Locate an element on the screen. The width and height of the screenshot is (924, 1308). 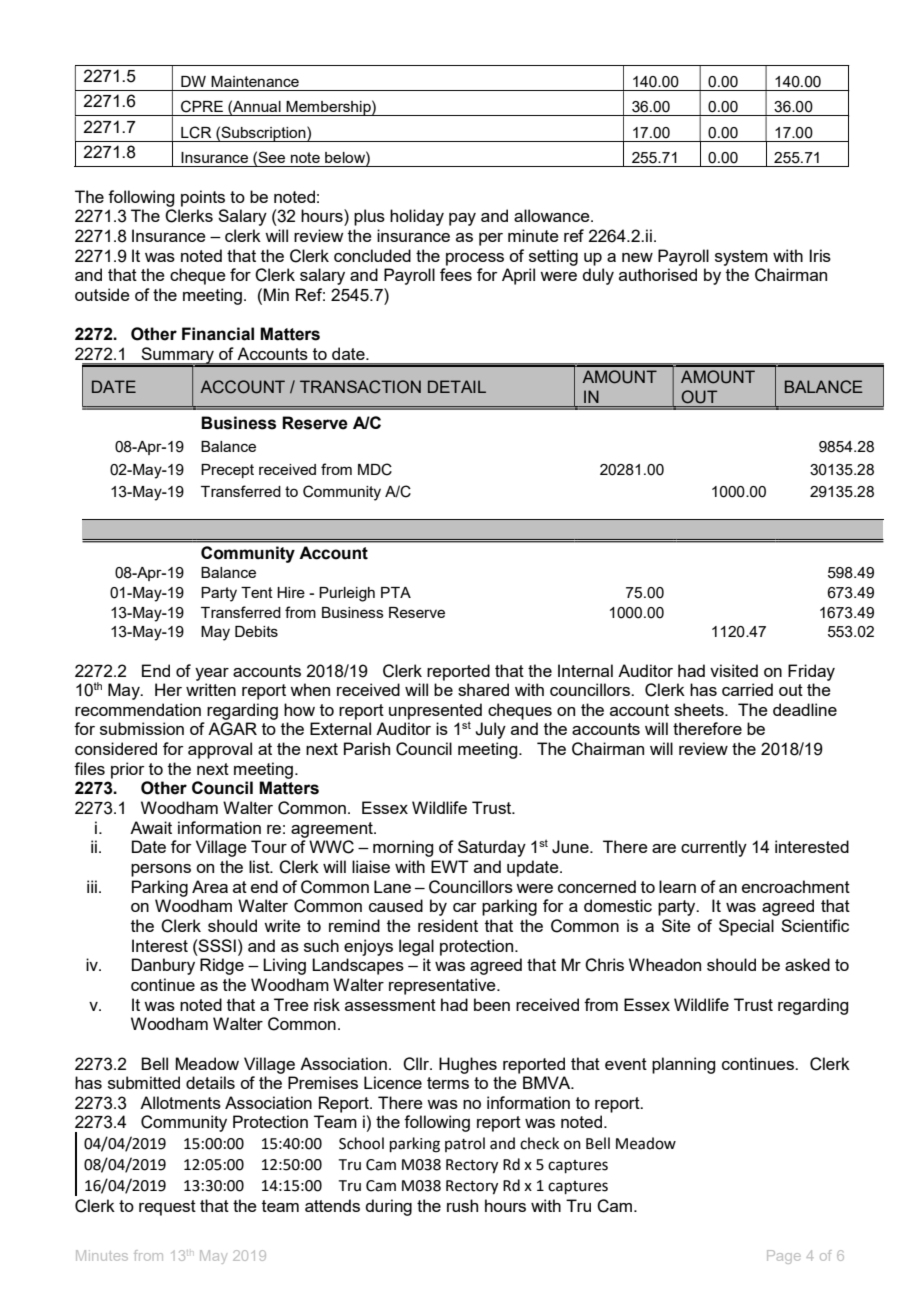
Friday is located at coordinates (811, 672).
